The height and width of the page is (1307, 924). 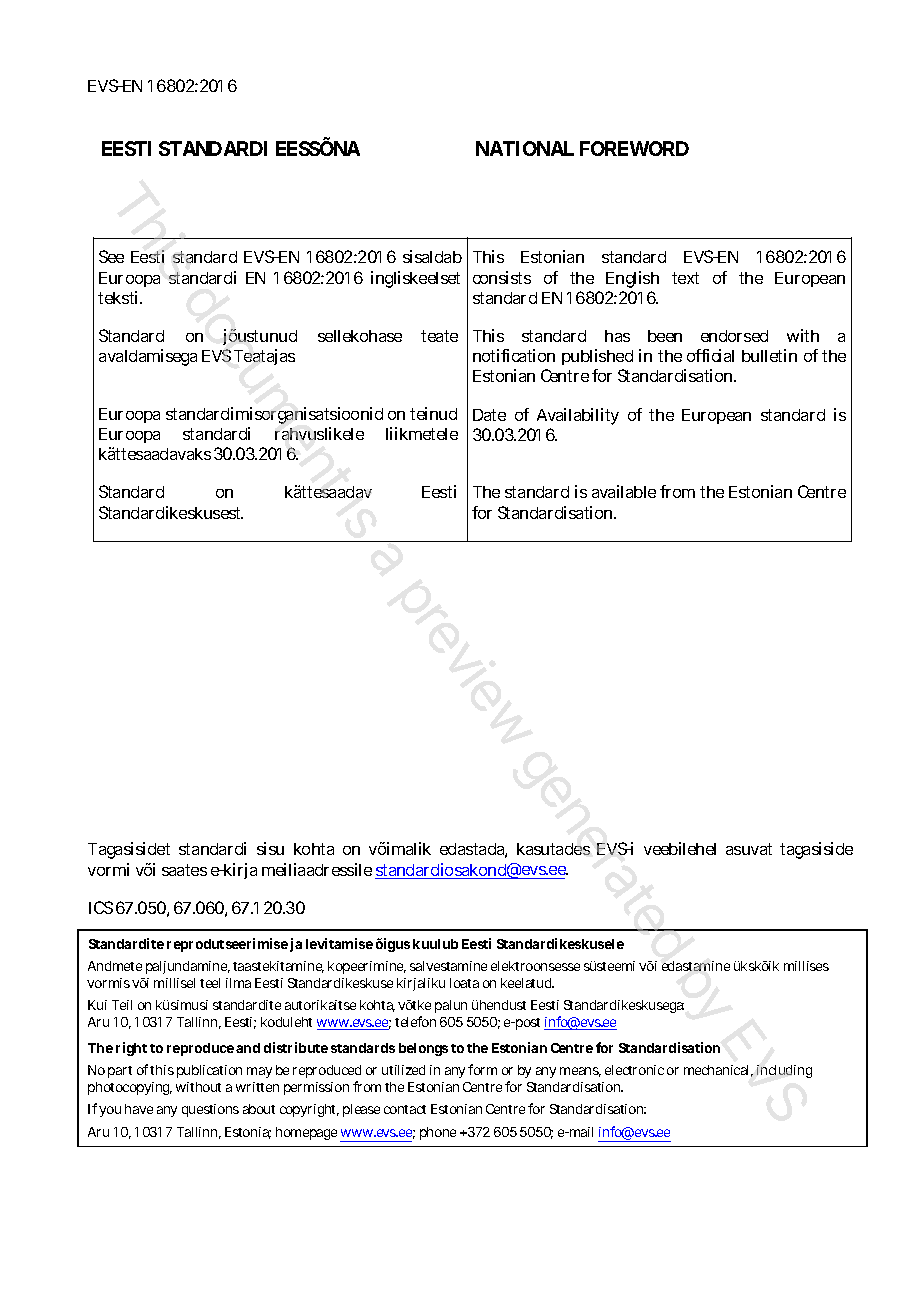 What do you see at coordinates (210, 1110) in the page?
I see `questions` at bounding box center [210, 1110].
